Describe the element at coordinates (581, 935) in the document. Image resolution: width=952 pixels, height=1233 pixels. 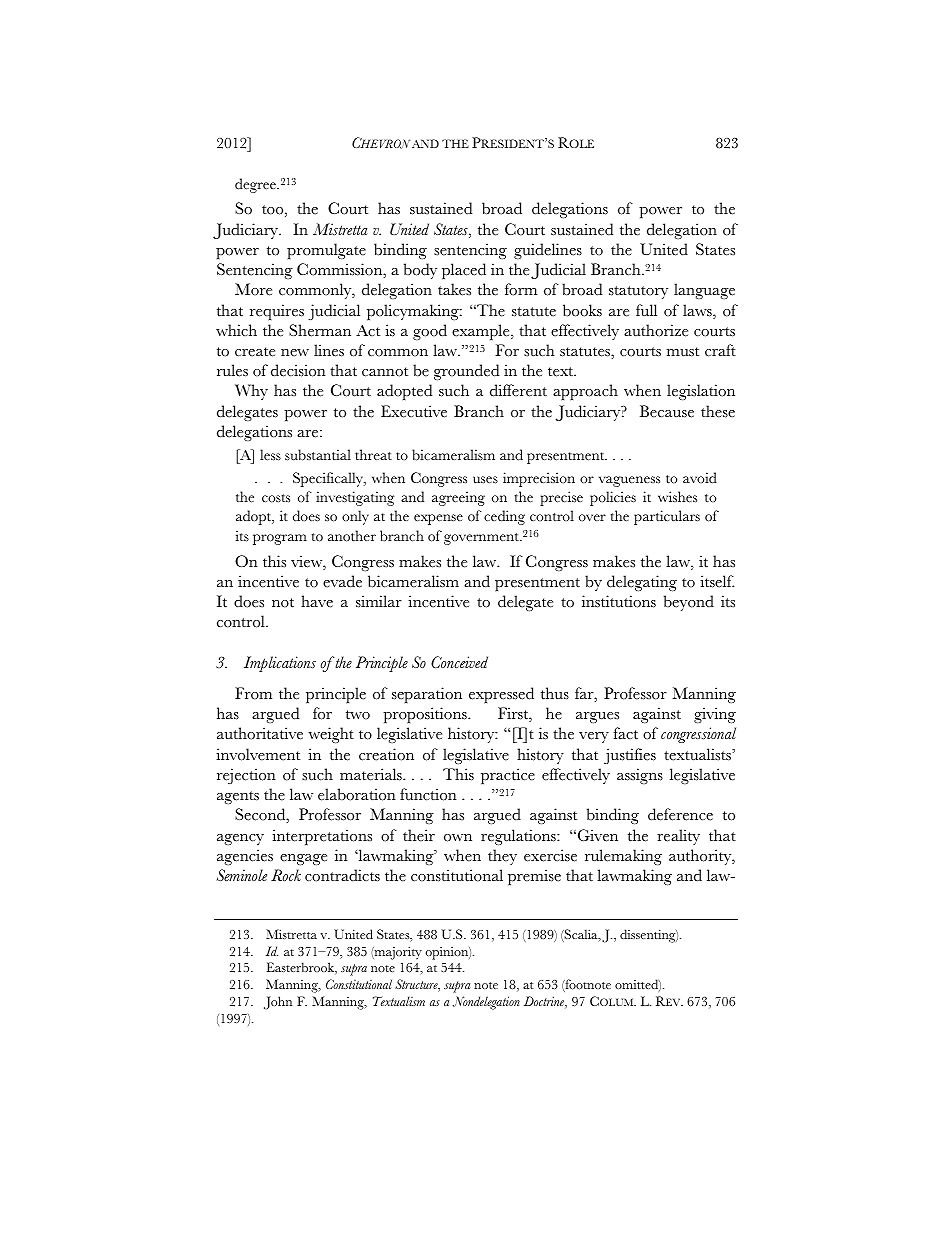
I see `Scalia` at that location.
